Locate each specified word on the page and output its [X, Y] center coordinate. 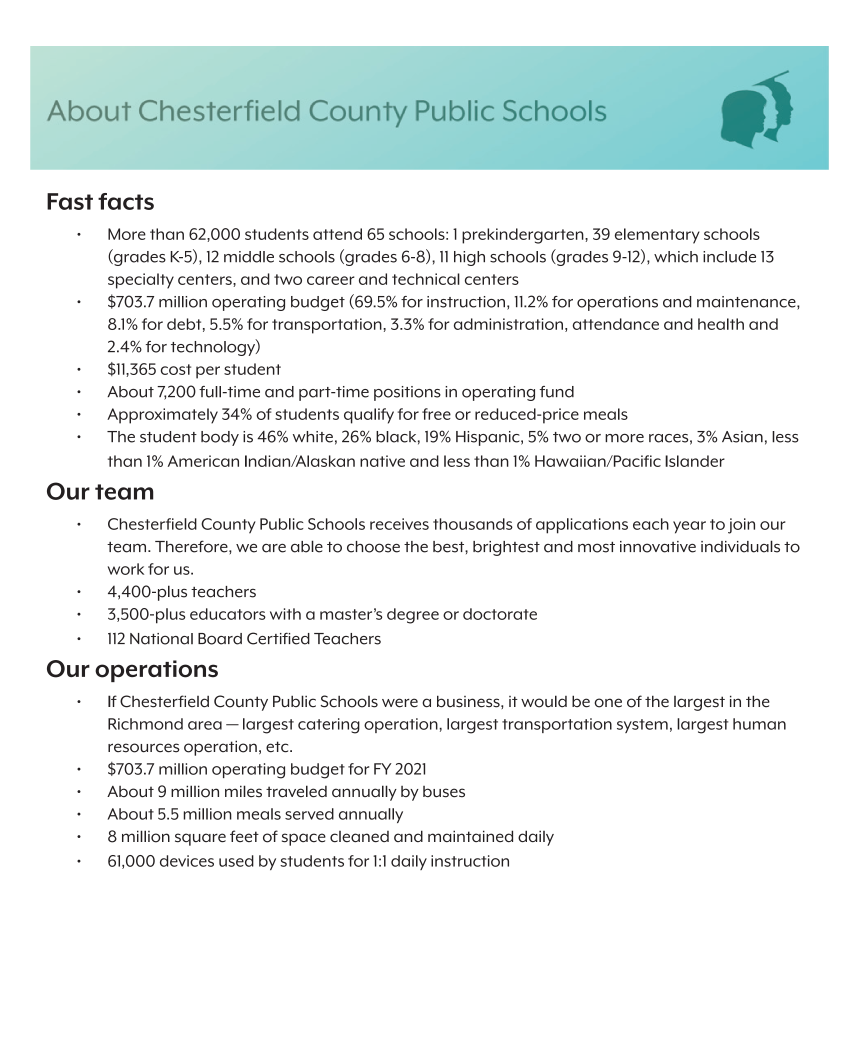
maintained [470, 836]
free [436, 414]
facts [126, 201]
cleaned [359, 837]
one [608, 703]
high [469, 258]
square [200, 839]
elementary [657, 236]
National [161, 639]
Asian [742, 437]
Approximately [162, 416]
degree [413, 616]
